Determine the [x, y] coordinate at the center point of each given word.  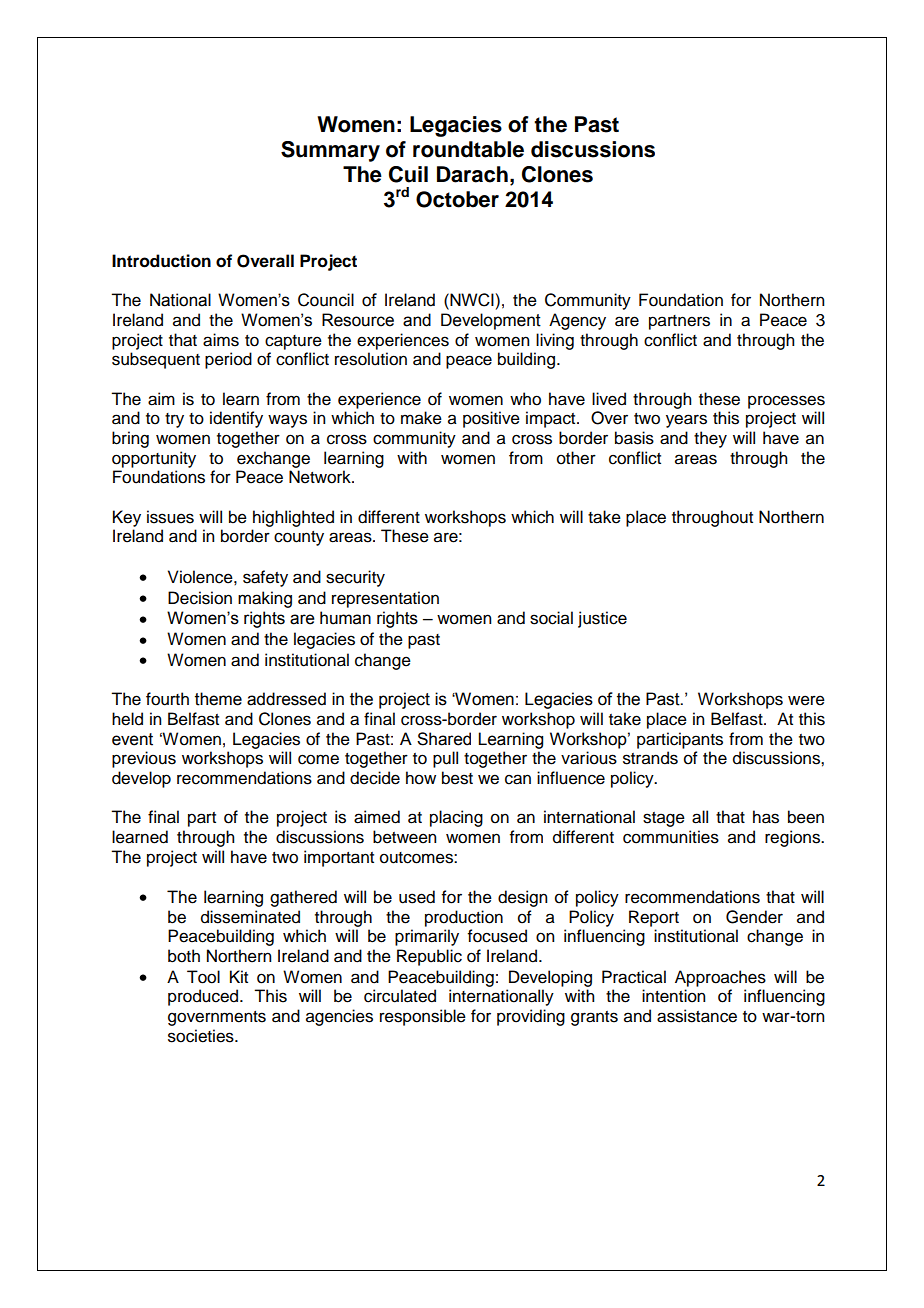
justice [602, 619]
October [457, 199]
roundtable [468, 149]
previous [144, 759]
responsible [423, 1017]
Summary [330, 151]
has [766, 817]
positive [491, 419]
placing [456, 818]
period [228, 360]
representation [385, 599]
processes [786, 402]
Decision [200, 598]
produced [204, 997]
